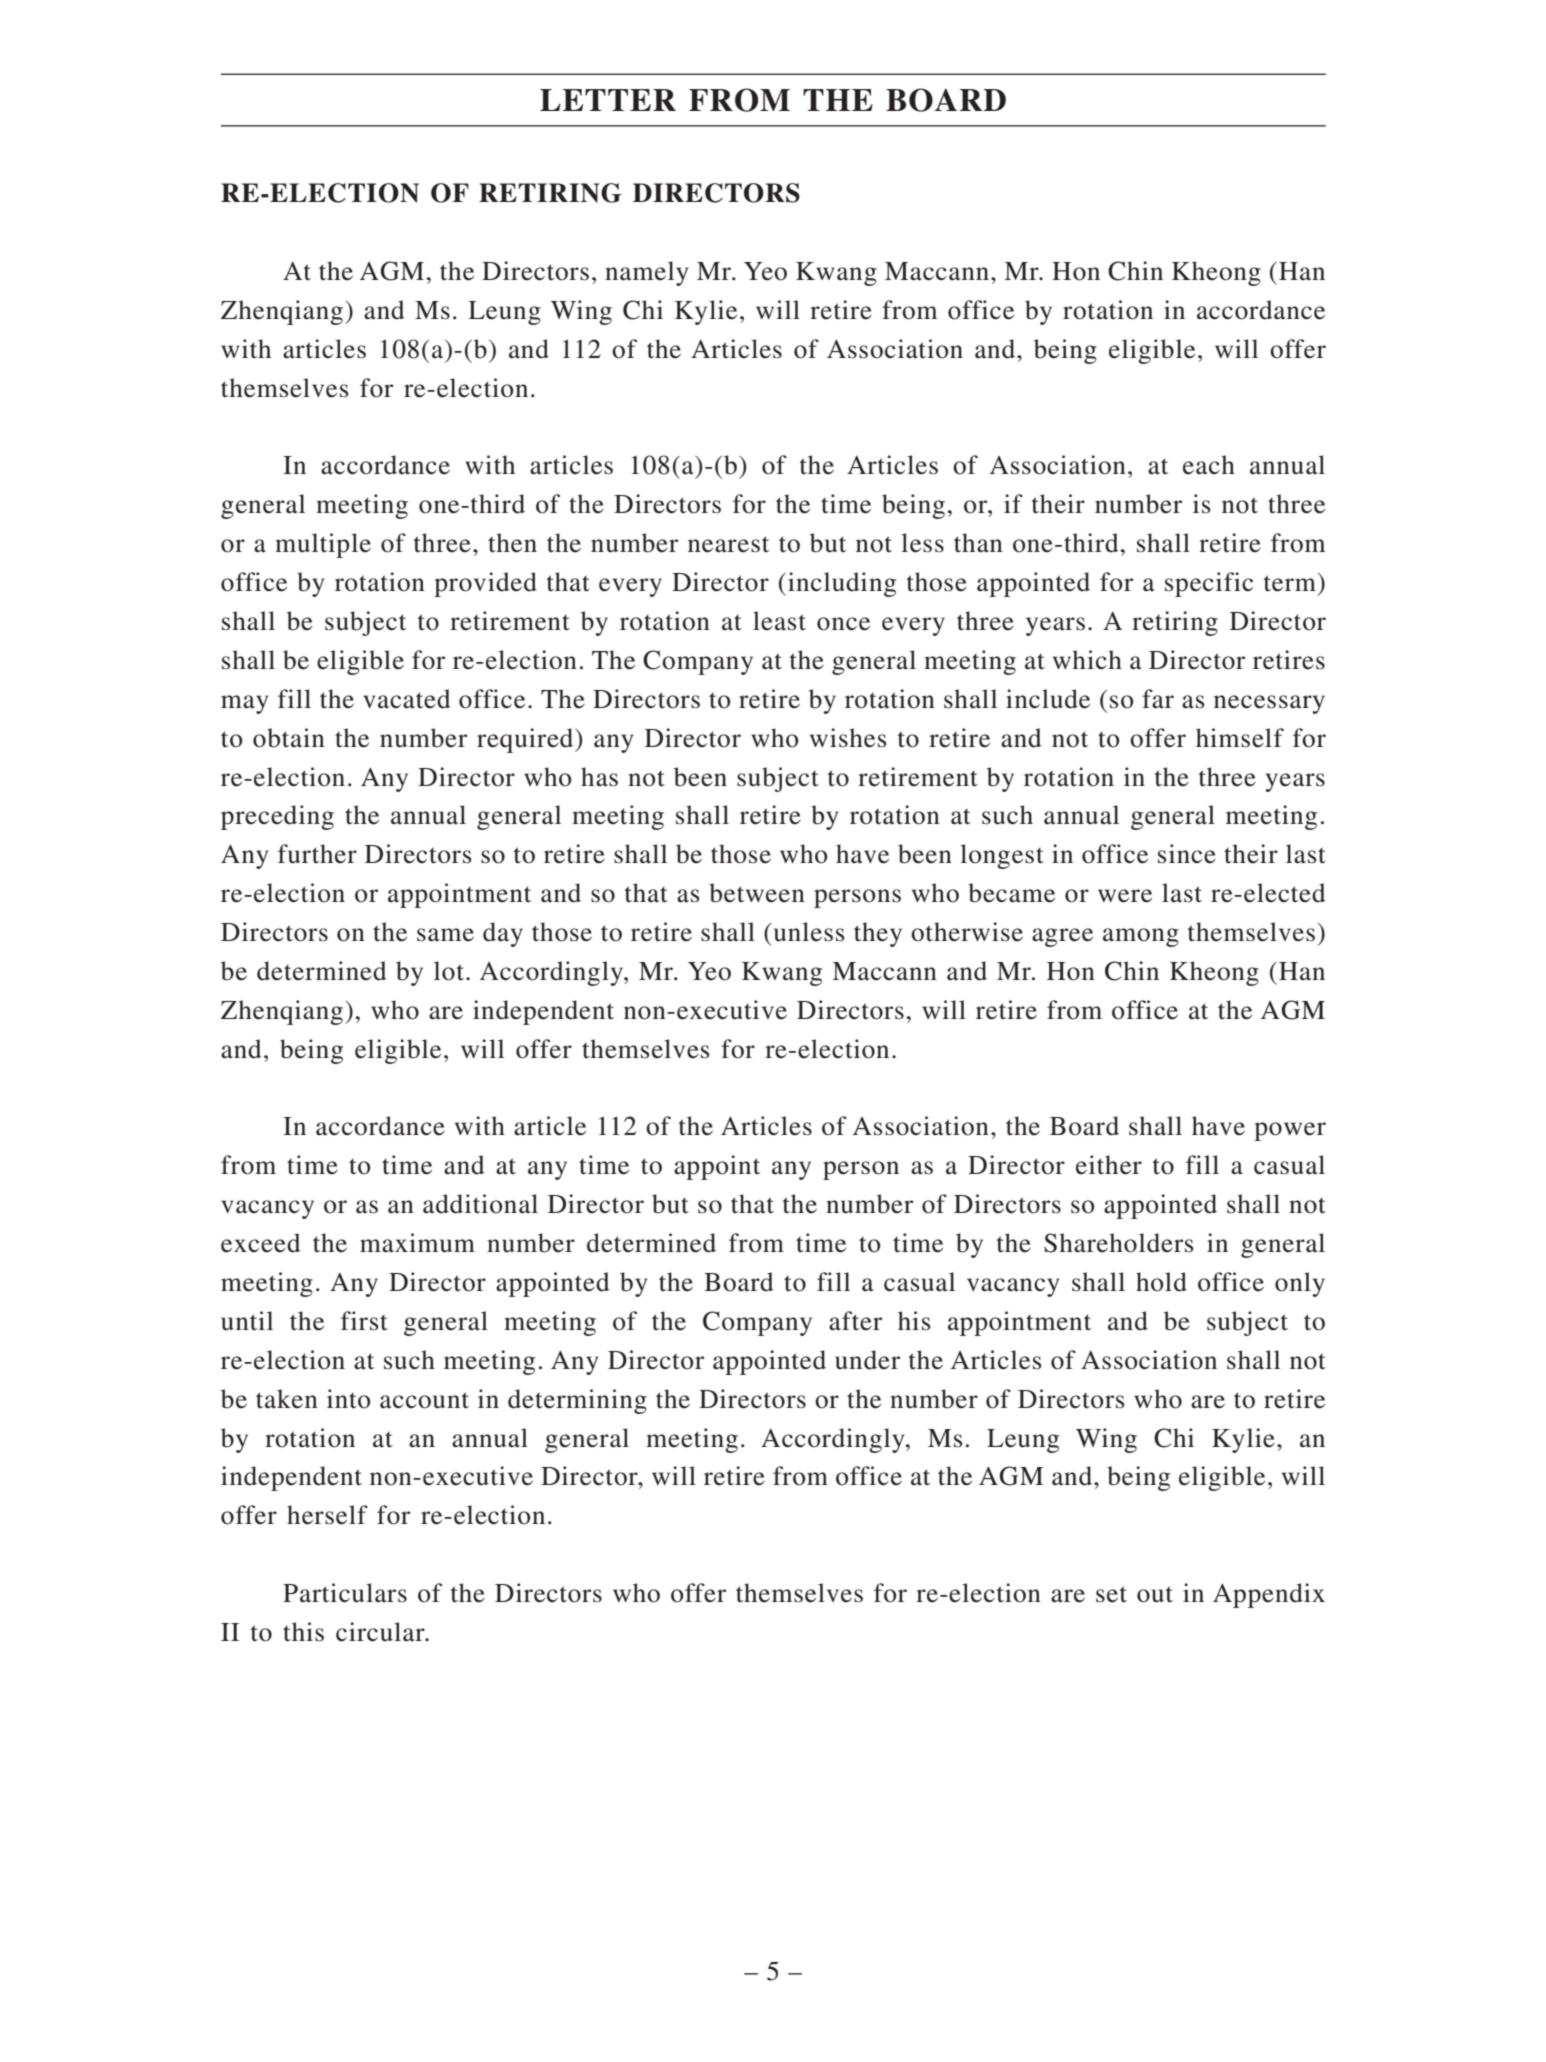 The image size is (1546, 2062). I want to click on each, so click(1209, 465).
